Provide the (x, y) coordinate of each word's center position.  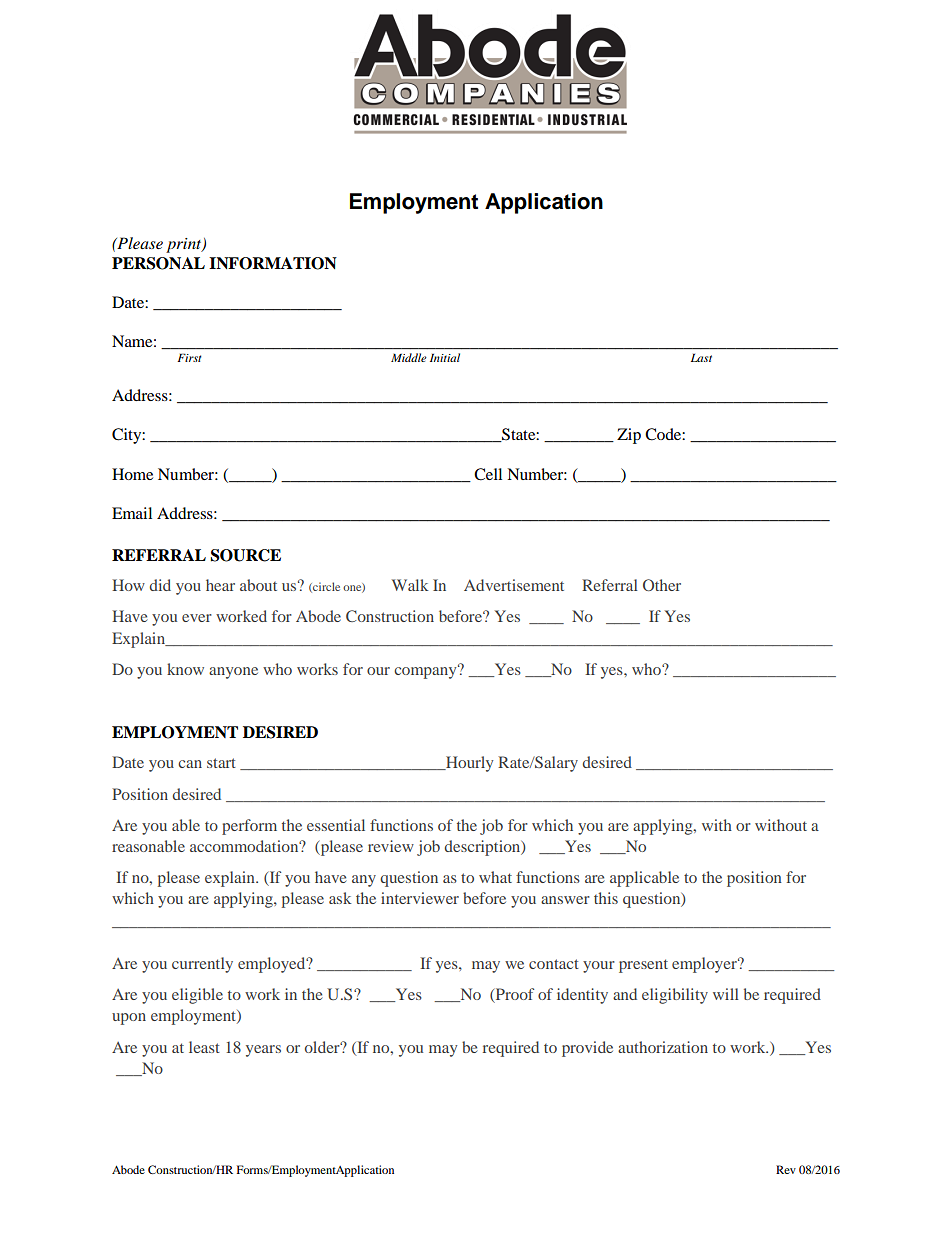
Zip (629, 436)
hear (220, 585)
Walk (410, 585)
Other (662, 585)
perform (249, 827)
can (190, 764)
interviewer (420, 898)
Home (132, 474)
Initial (445, 357)
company (426, 672)
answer (565, 900)
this (606, 898)
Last (701, 357)
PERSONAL (158, 263)
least (204, 1047)
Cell (488, 474)
